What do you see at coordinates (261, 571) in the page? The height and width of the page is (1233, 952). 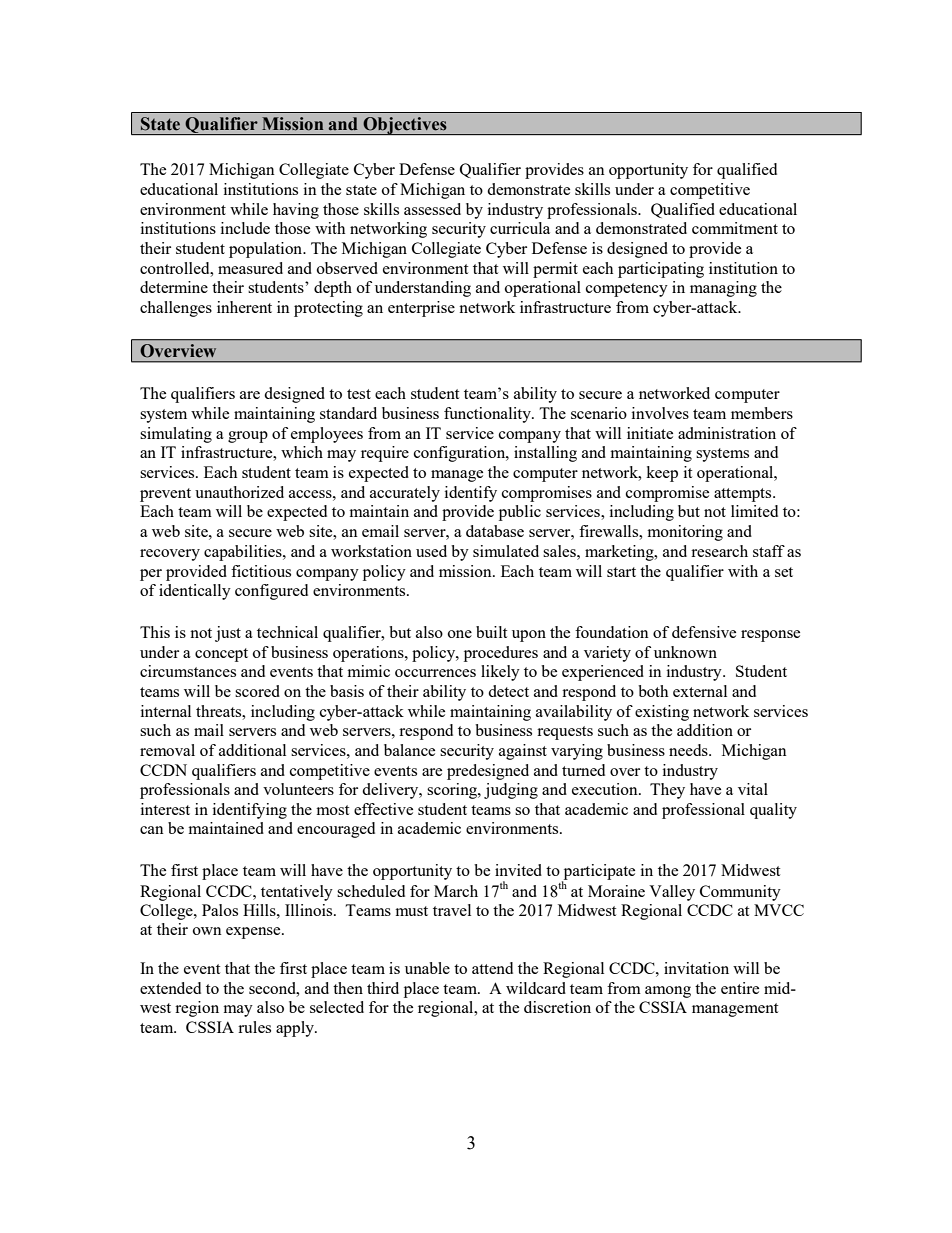 I see `fictitious` at bounding box center [261, 571].
